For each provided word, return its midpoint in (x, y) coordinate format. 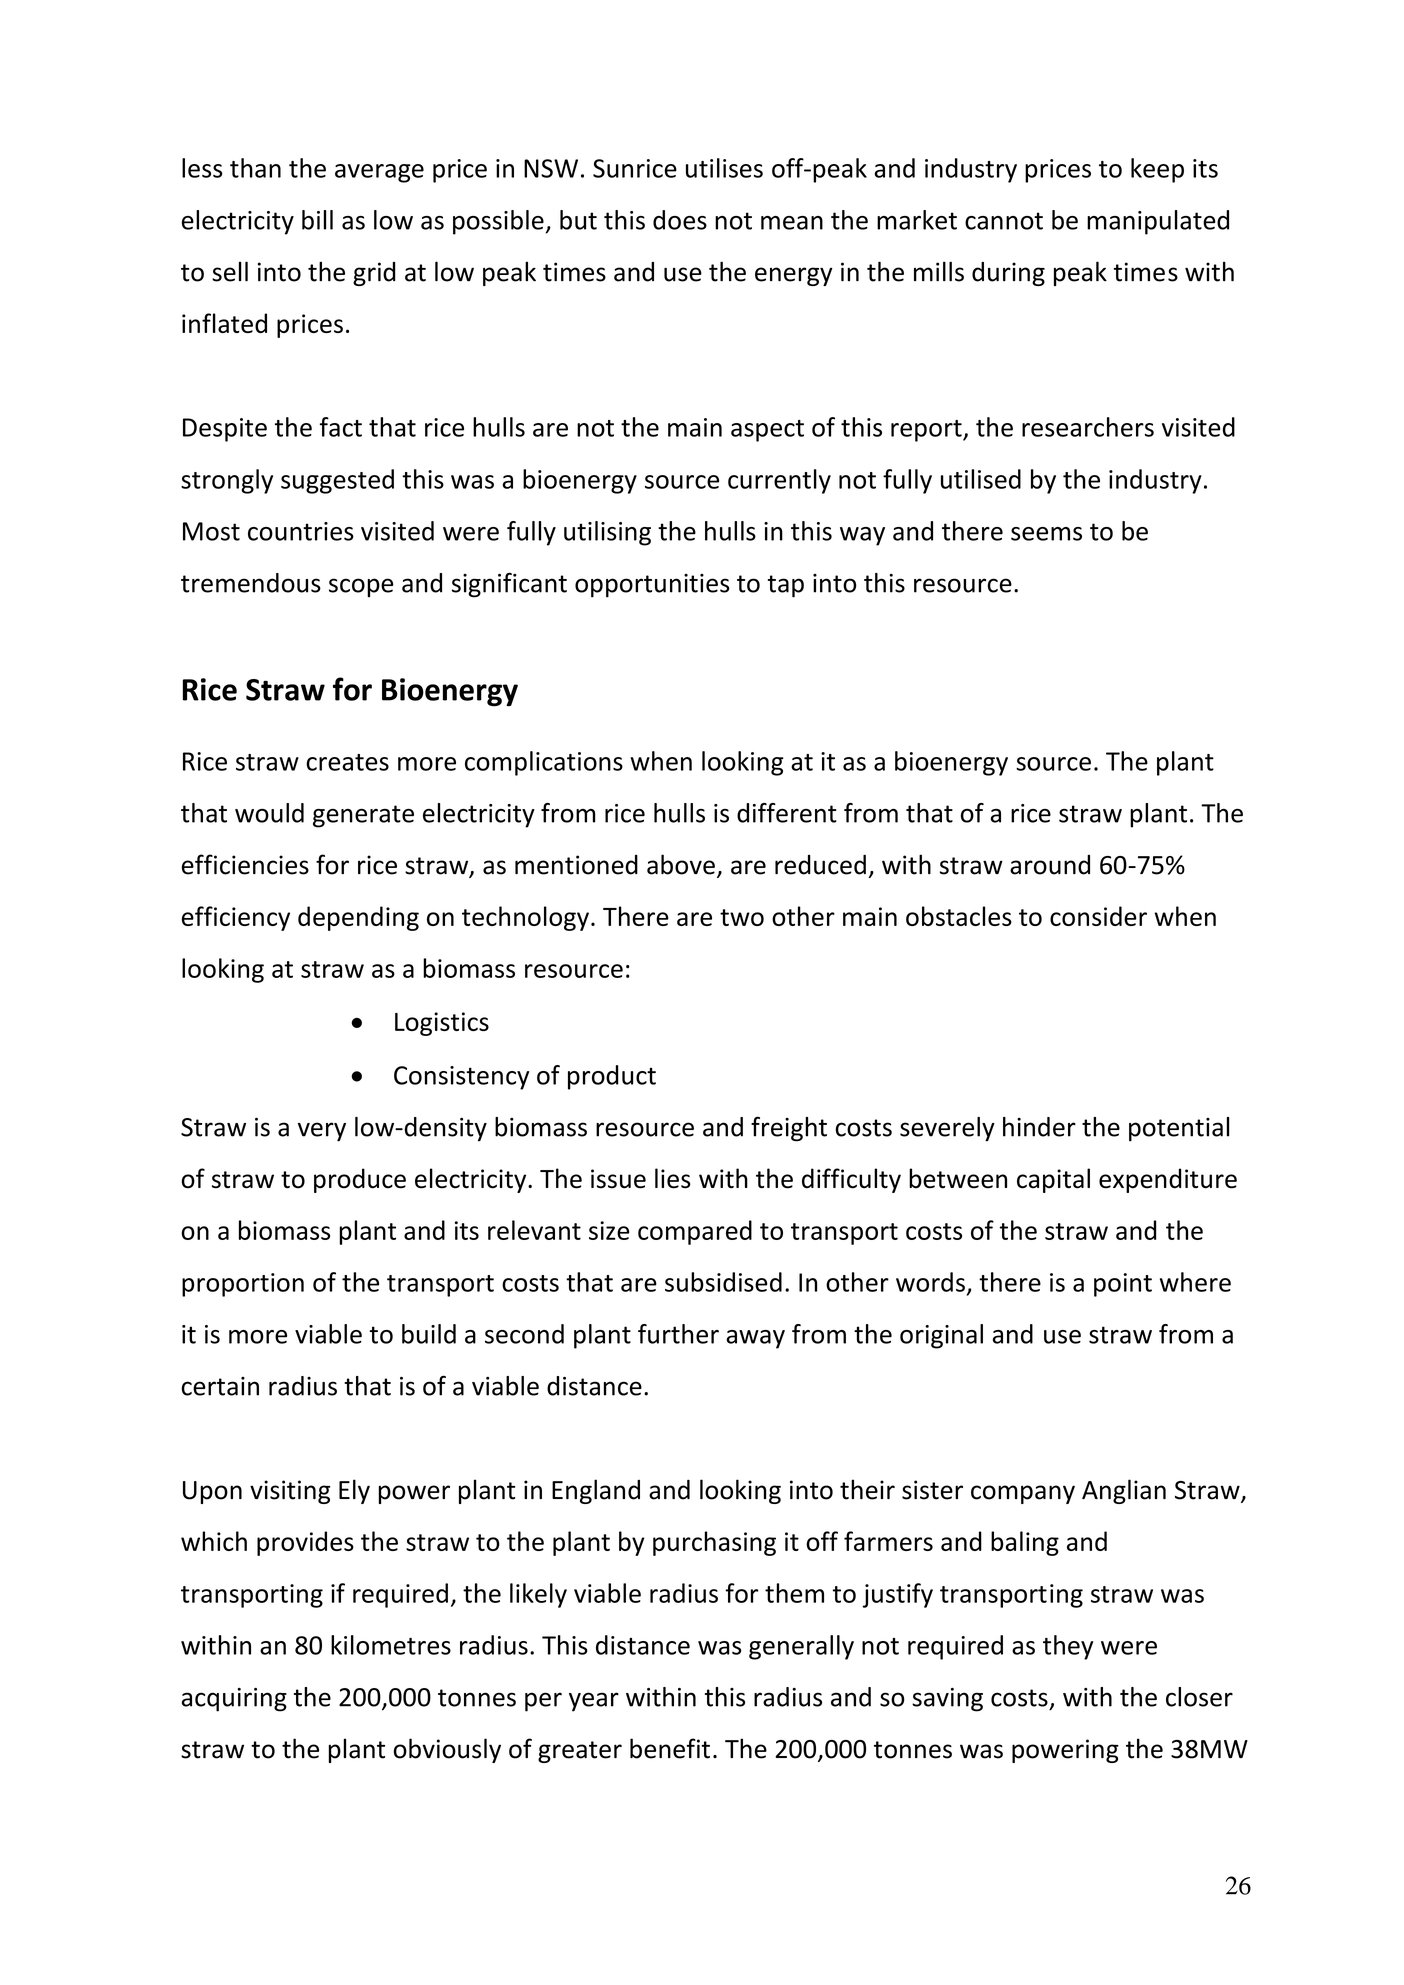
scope (361, 588)
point (1123, 1285)
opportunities (652, 586)
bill (317, 220)
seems (1046, 534)
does (680, 220)
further (678, 1334)
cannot (1004, 221)
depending (358, 918)
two (742, 917)
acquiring (234, 1700)
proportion (243, 1285)
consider (1098, 916)
